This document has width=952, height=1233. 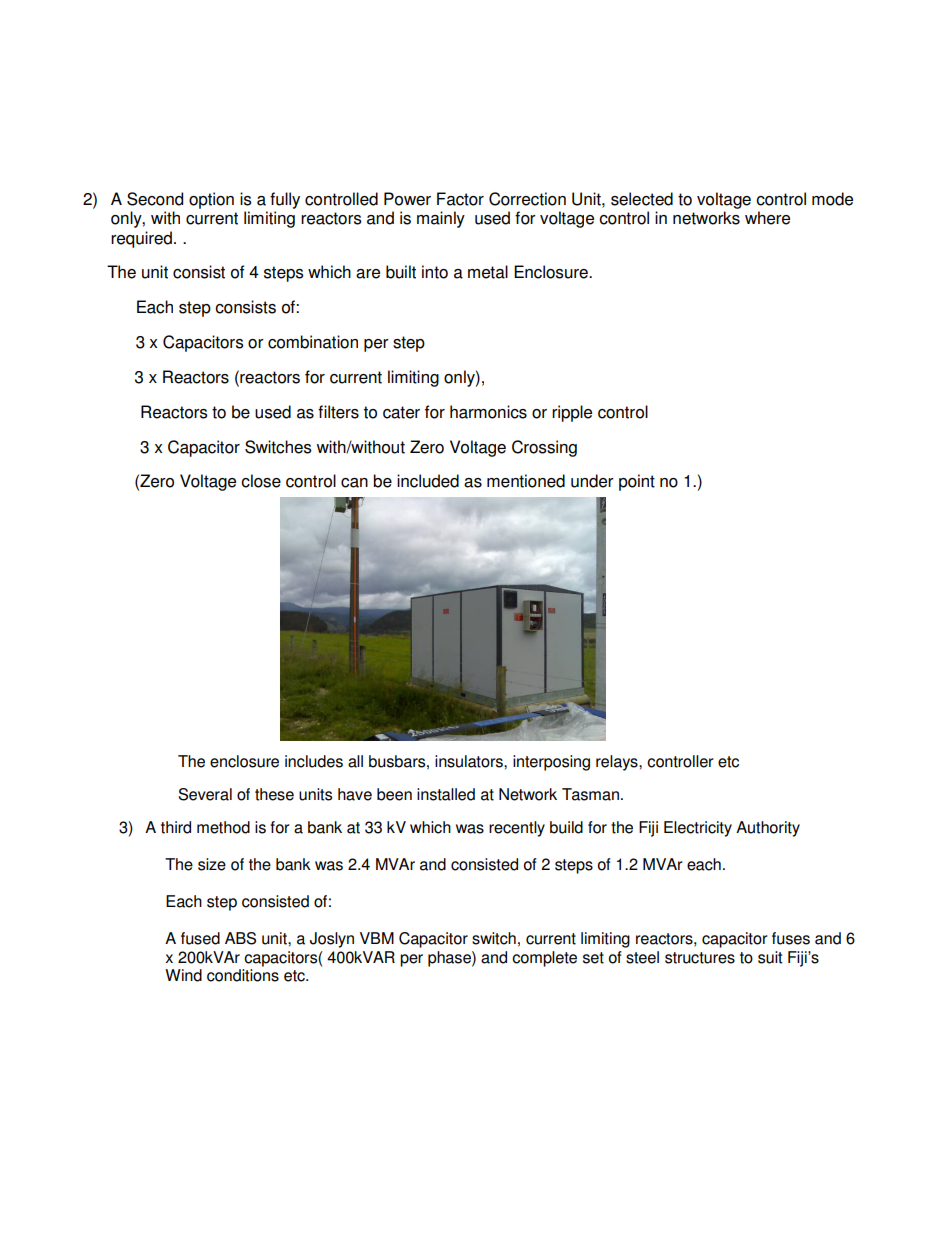 I want to click on option, so click(x=211, y=200).
